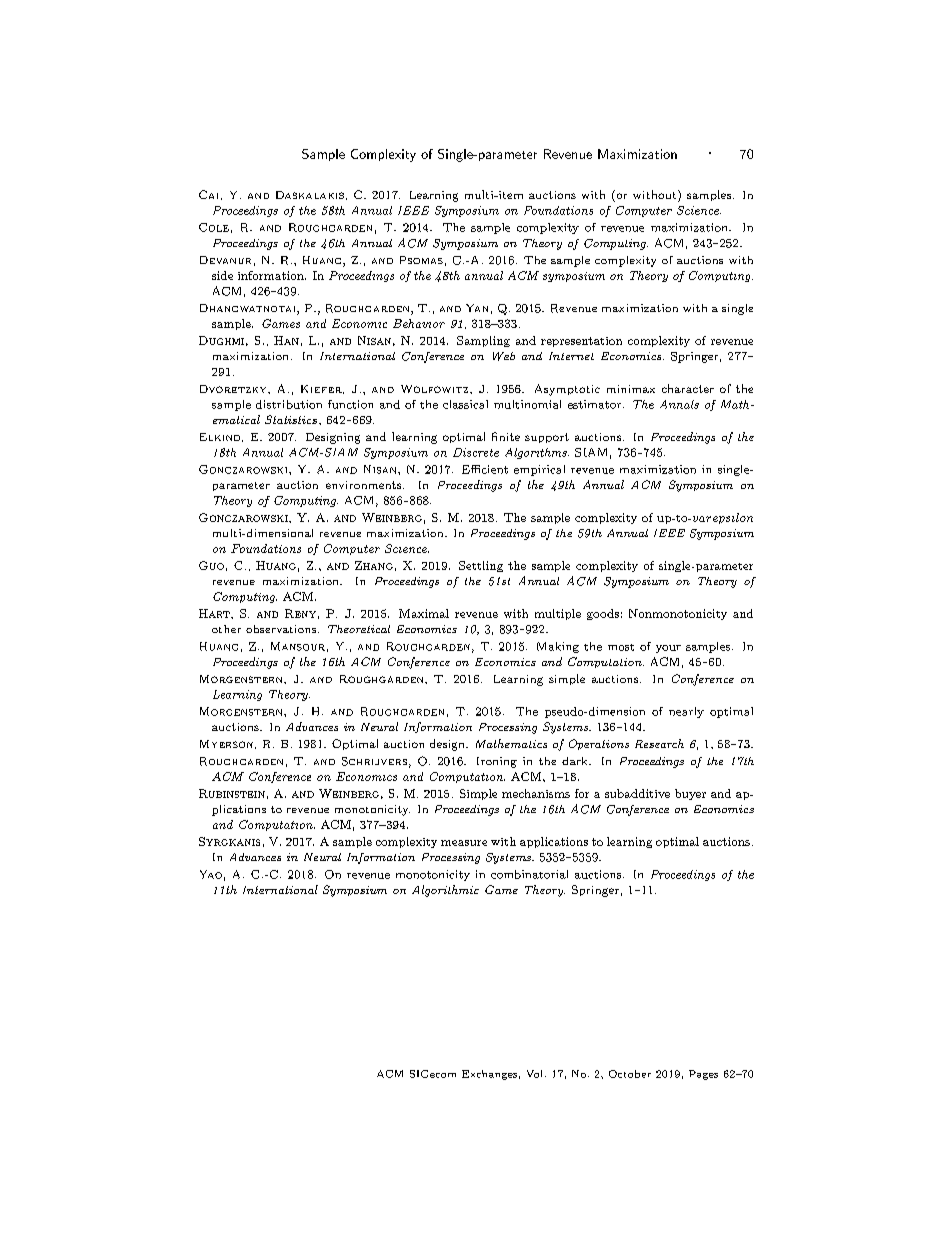 This image has height=1233, width=952. I want to click on representation, so click(581, 342).
